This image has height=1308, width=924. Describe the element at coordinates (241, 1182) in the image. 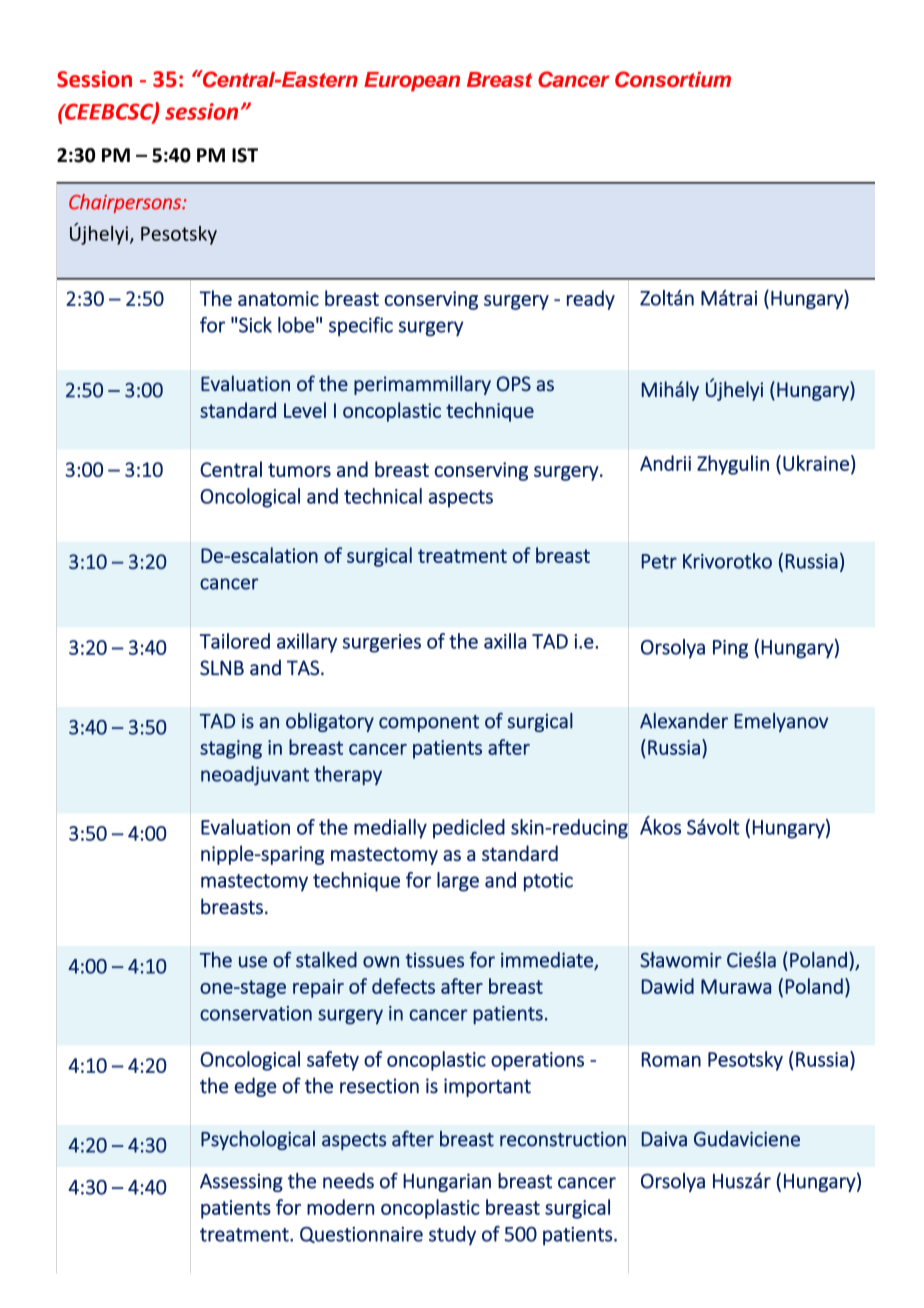

I see `Assessing` at that location.
